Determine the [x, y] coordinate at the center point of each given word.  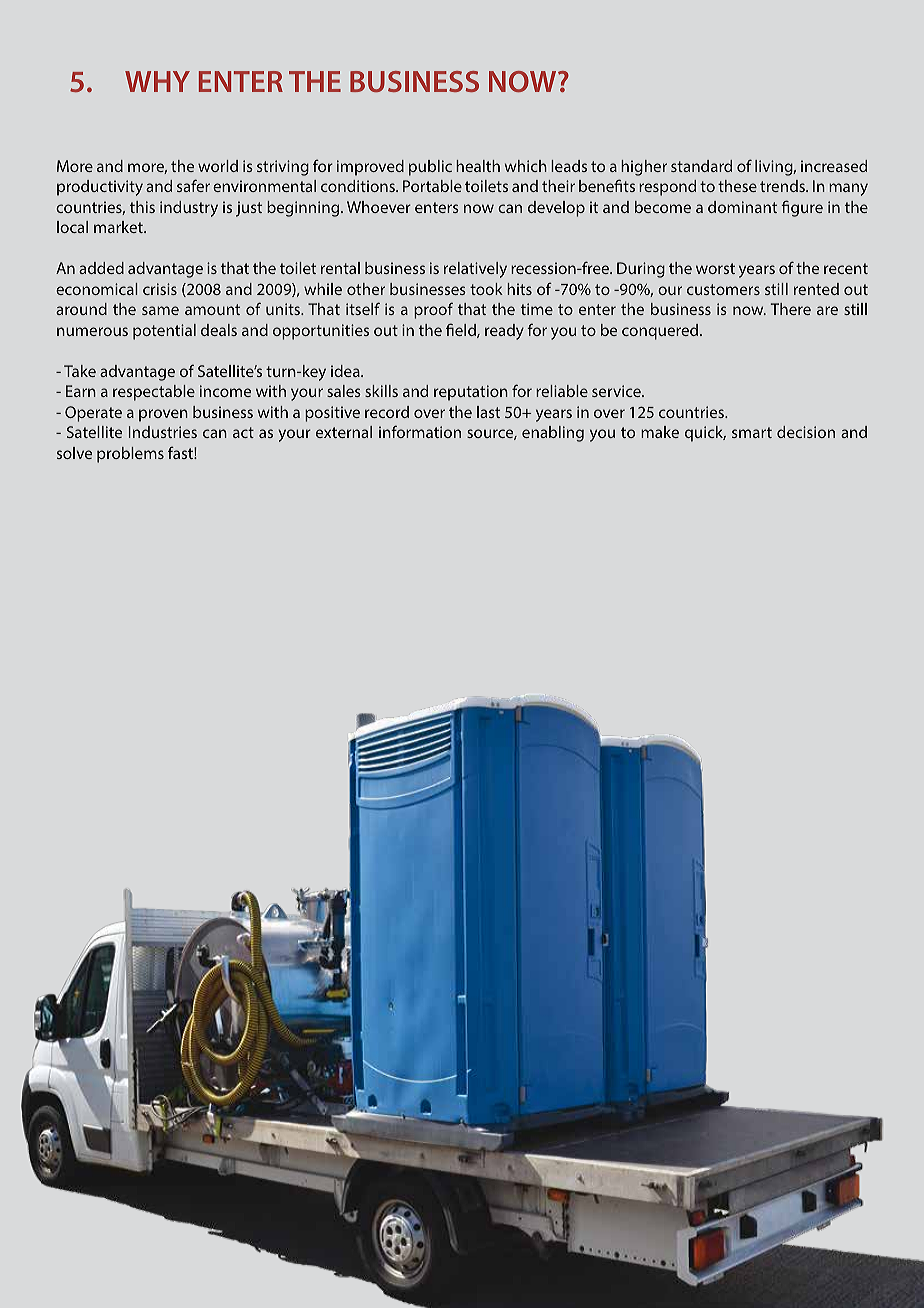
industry [189, 209]
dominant [742, 207]
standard [701, 166]
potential [164, 332]
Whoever [379, 207]
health [478, 166]
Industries [163, 432]
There [791, 309]
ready [504, 332]
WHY [157, 81]
